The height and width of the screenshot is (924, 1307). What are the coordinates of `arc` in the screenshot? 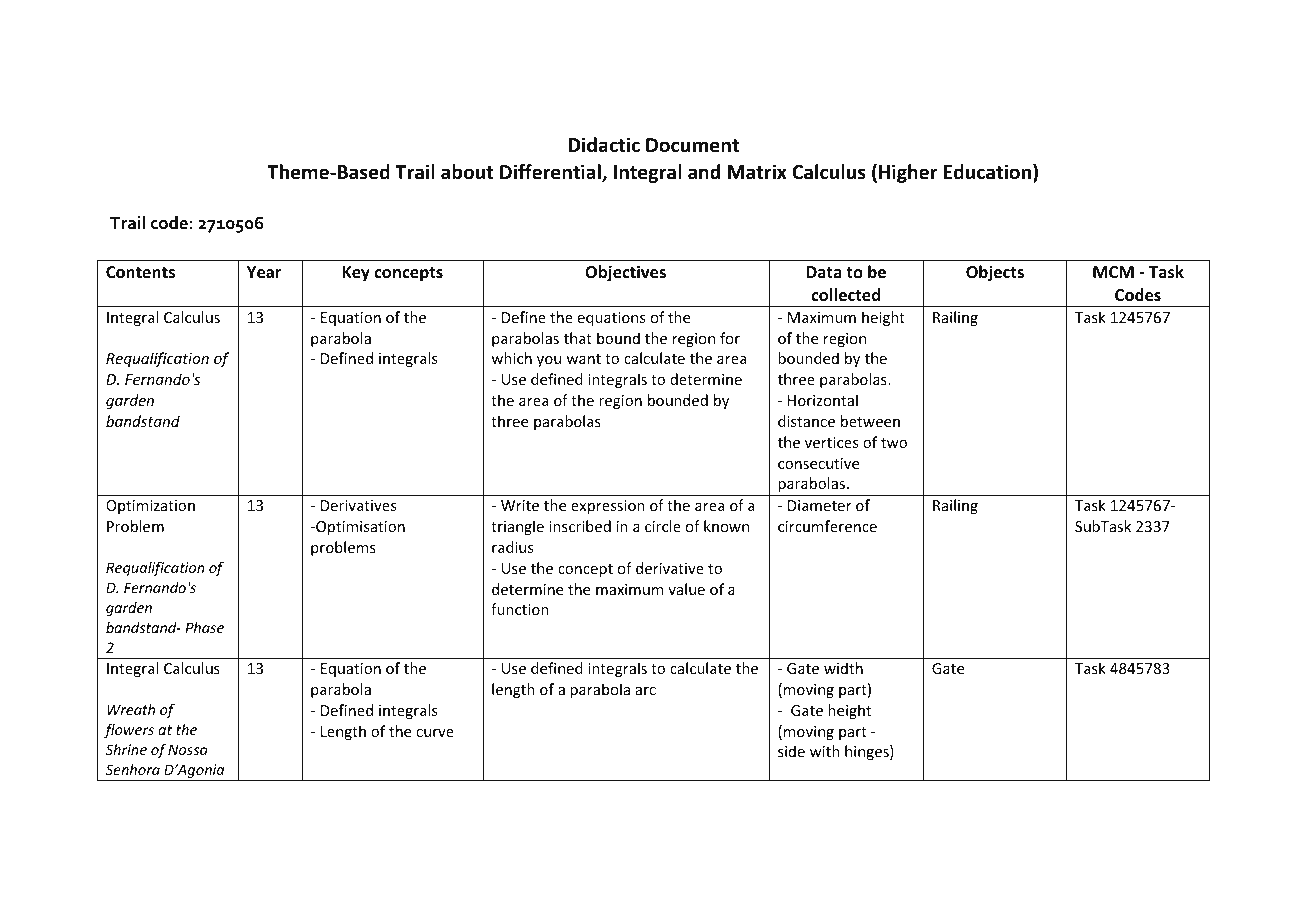 It's located at (645, 691).
